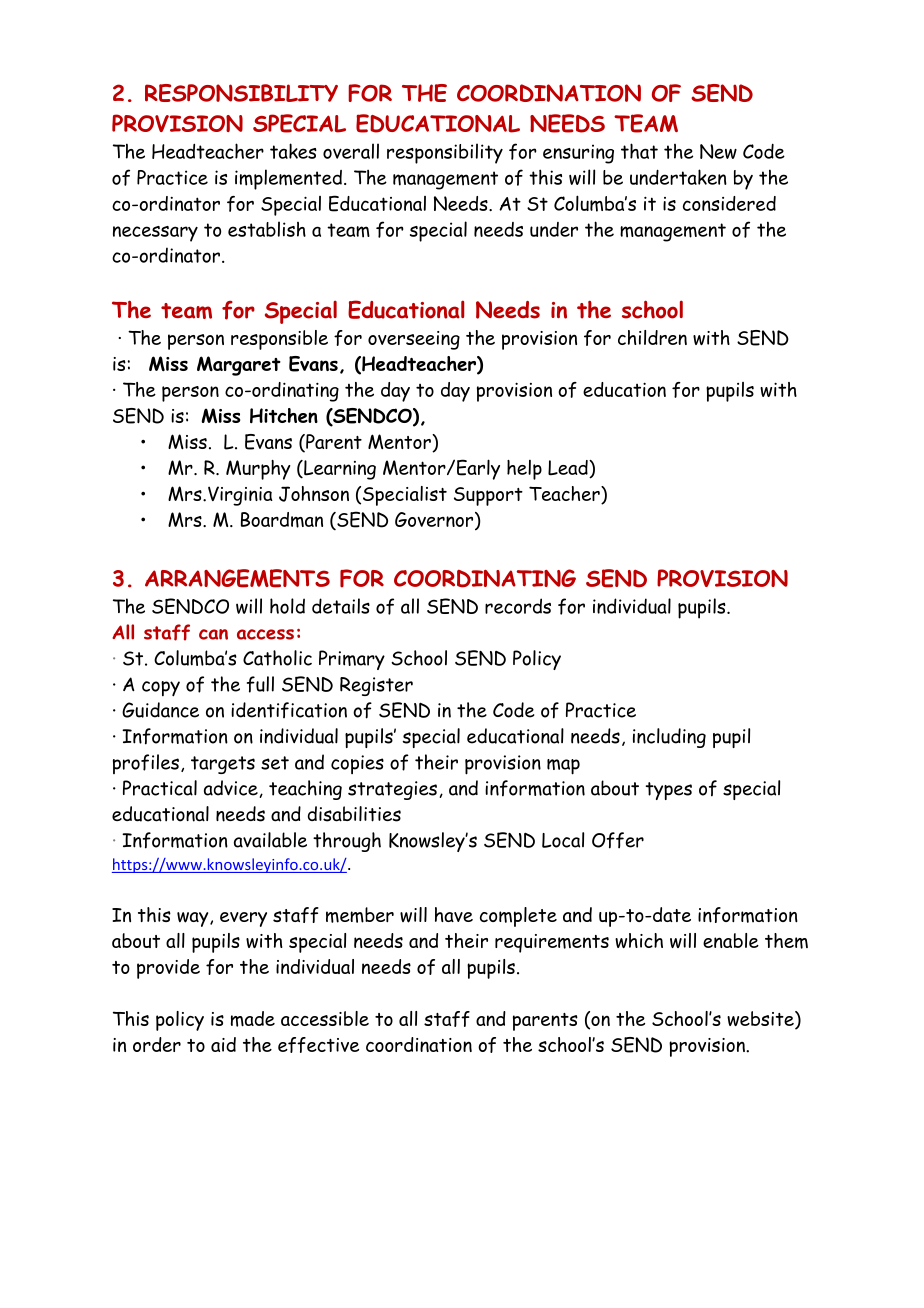 The image size is (924, 1308). I want to click on New, so click(718, 151).
